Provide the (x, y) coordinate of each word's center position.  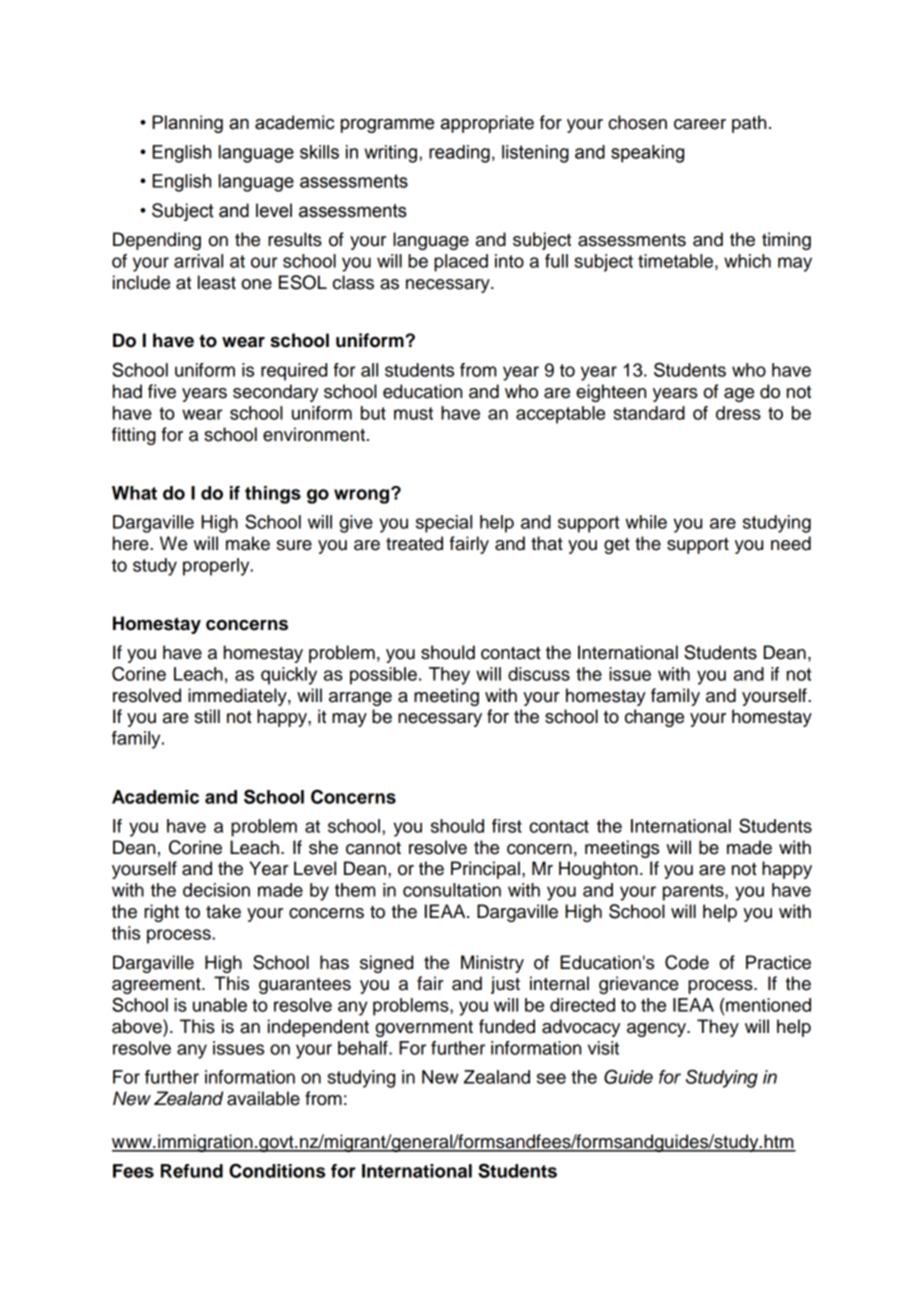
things (273, 495)
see (551, 1078)
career (700, 124)
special (444, 524)
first (507, 826)
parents (694, 892)
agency (658, 1030)
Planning (187, 124)
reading (459, 154)
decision (216, 890)
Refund (192, 1171)
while (646, 522)
